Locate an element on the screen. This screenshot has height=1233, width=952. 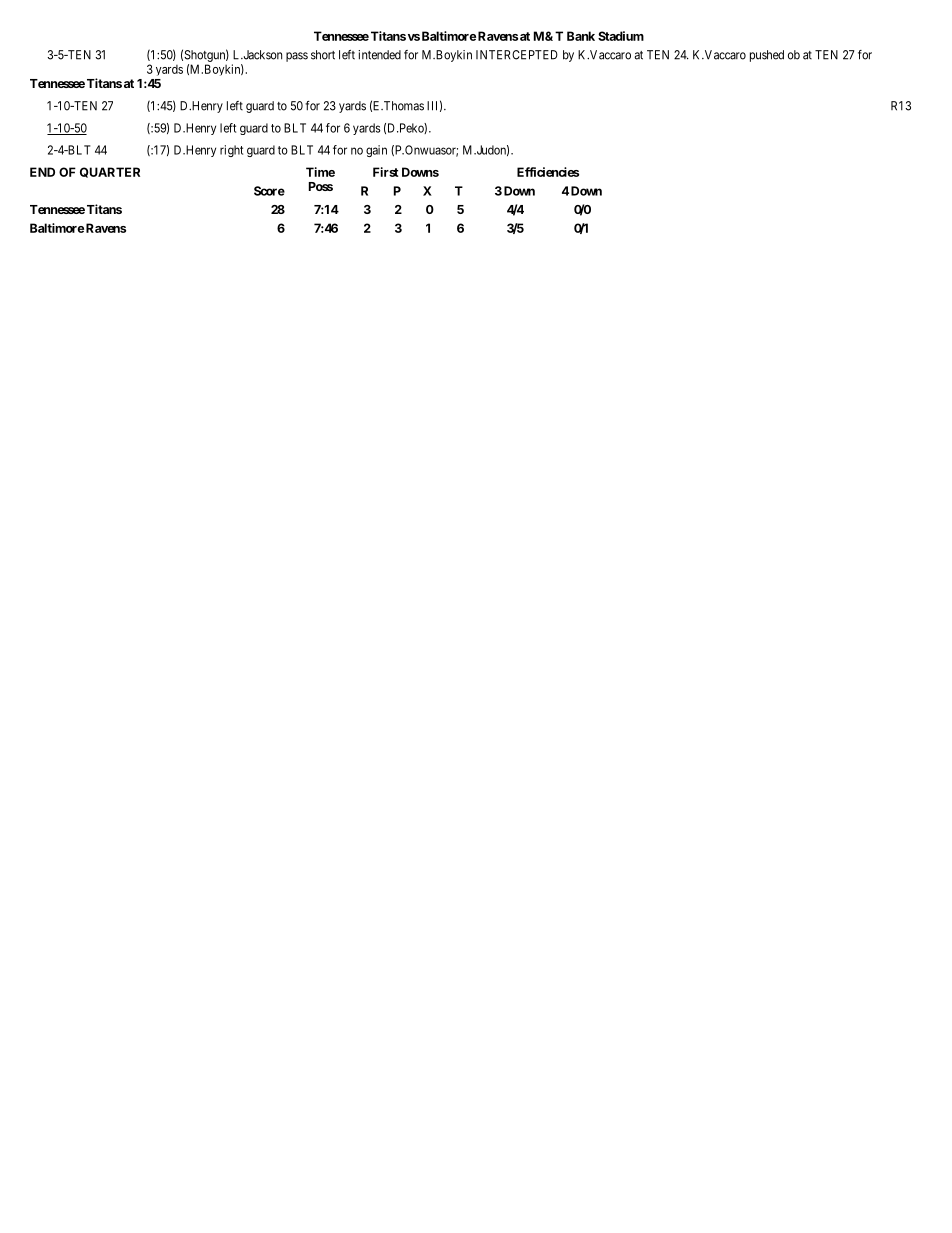
short is located at coordinates (323, 55).
